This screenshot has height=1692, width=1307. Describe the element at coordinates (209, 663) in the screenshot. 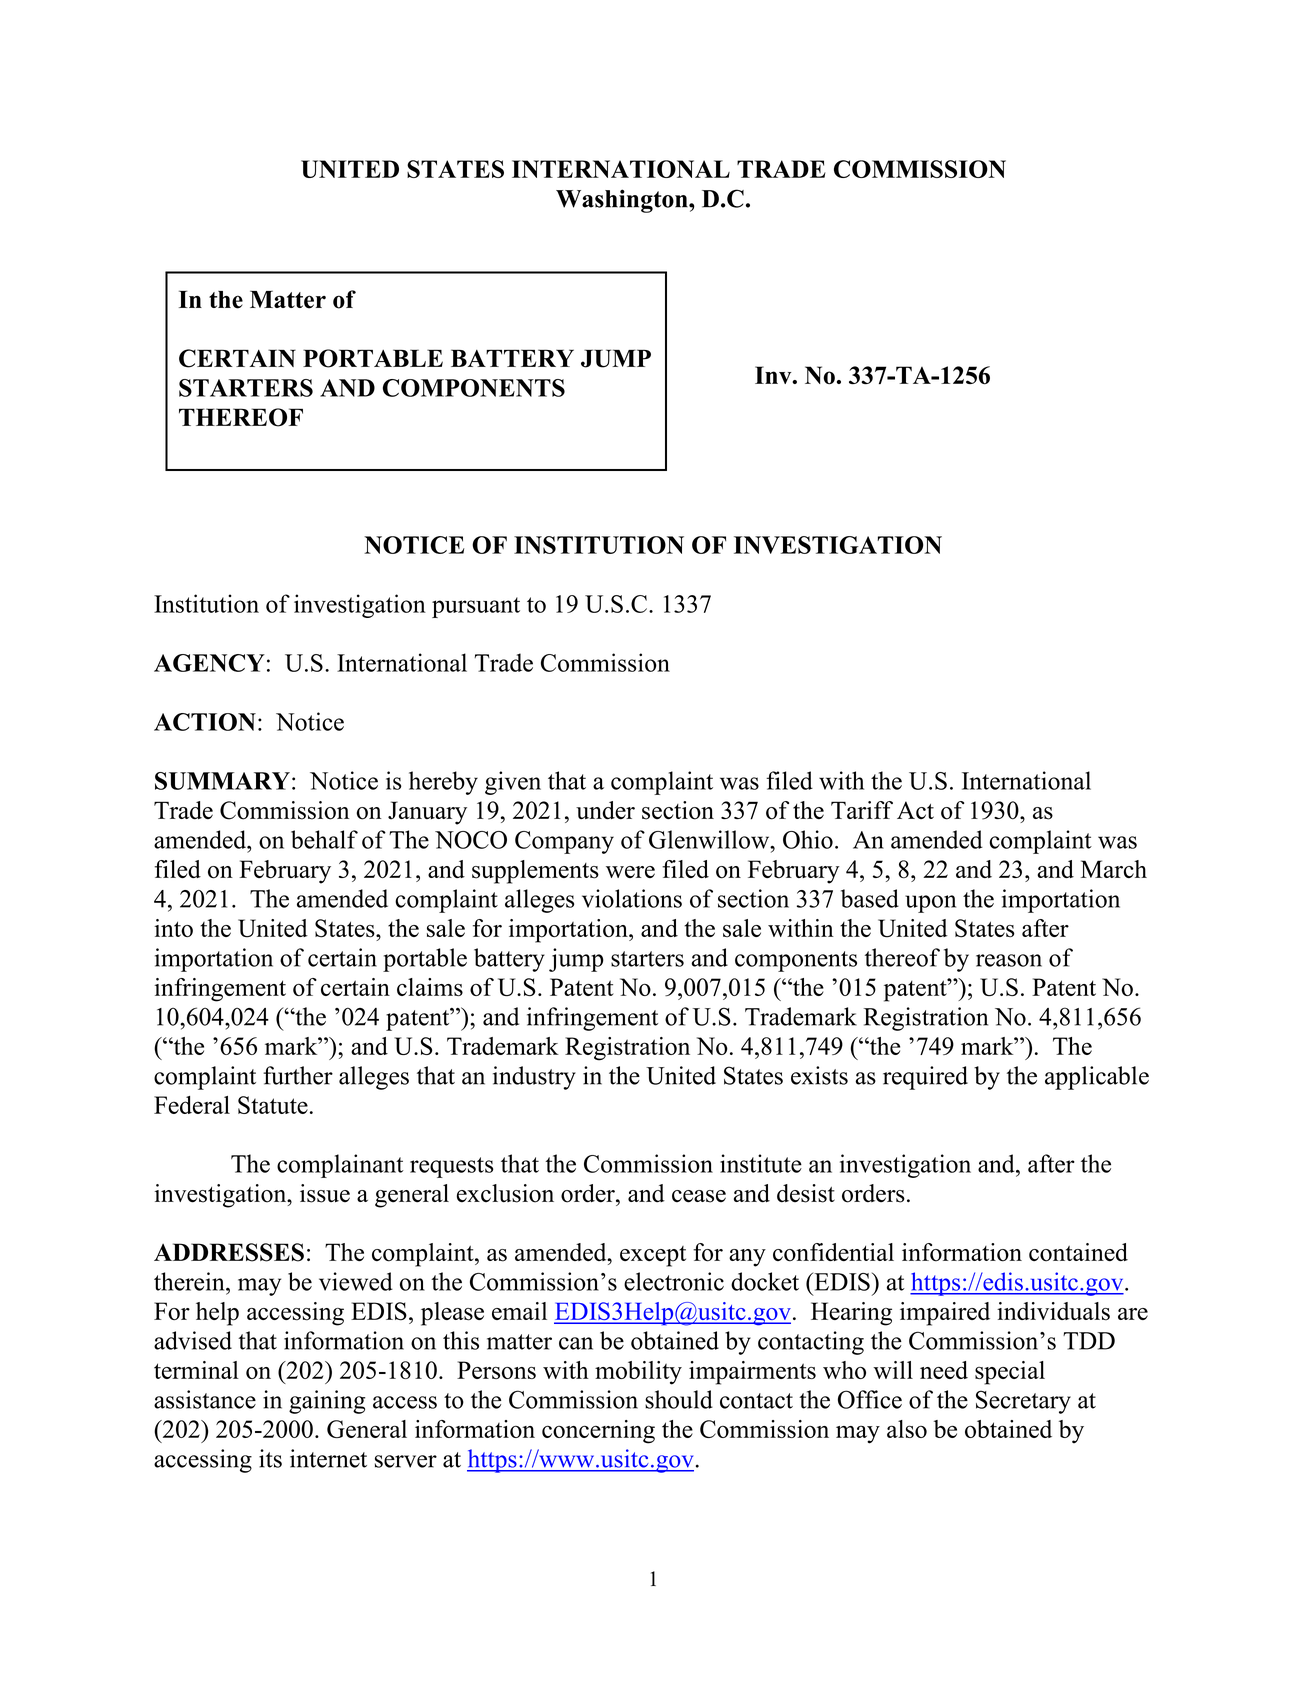

I see `AGENCY` at that location.
